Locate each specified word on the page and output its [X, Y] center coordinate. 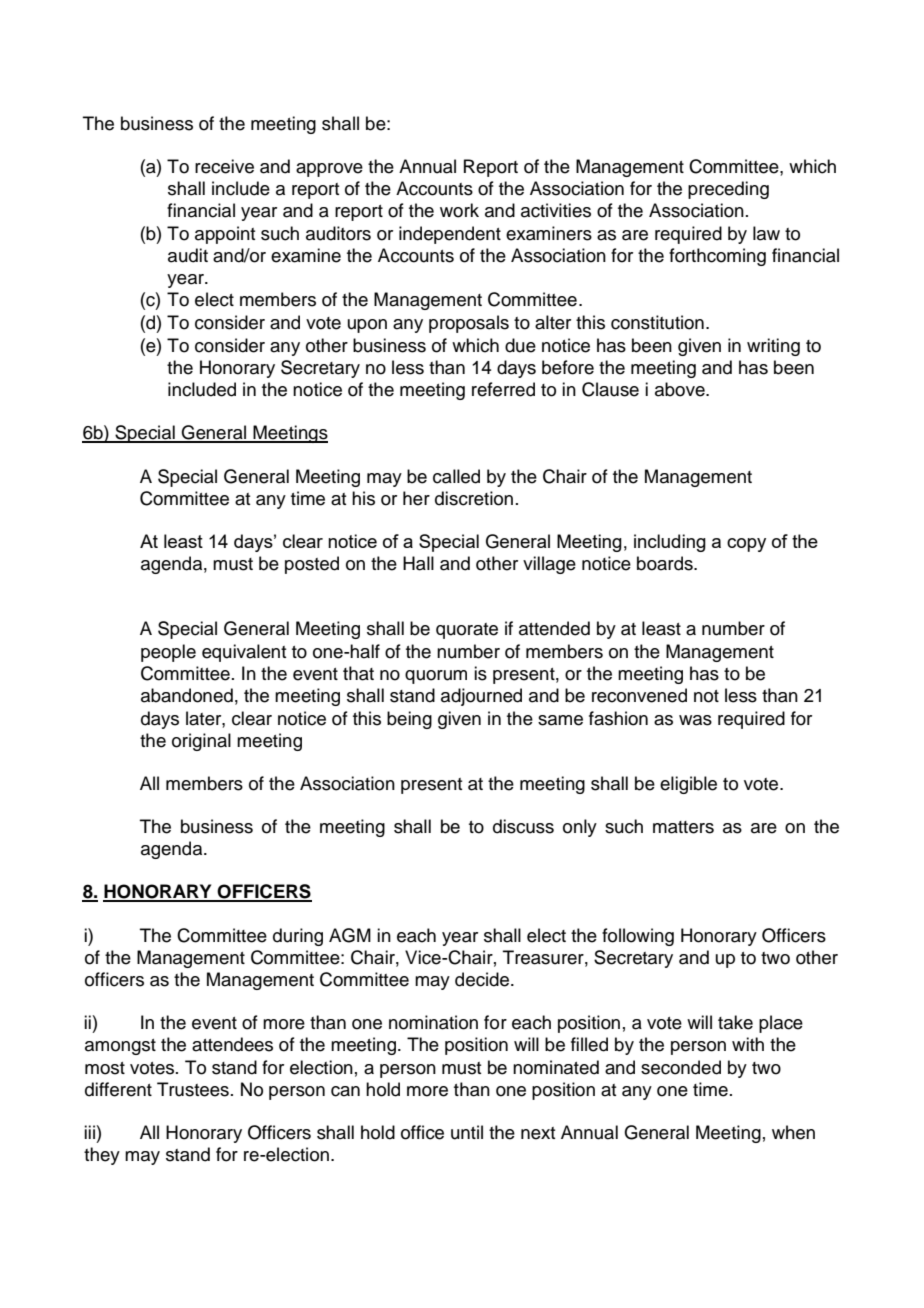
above [681, 389]
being [409, 720]
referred [503, 389]
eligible [688, 785]
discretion [474, 498]
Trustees [193, 1089]
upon [367, 326]
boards [666, 563]
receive [224, 166]
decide [483, 979]
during [298, 937]
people [168, 653]
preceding [728, 190]
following [638, 937]
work [459, 210]
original [201, 742]
